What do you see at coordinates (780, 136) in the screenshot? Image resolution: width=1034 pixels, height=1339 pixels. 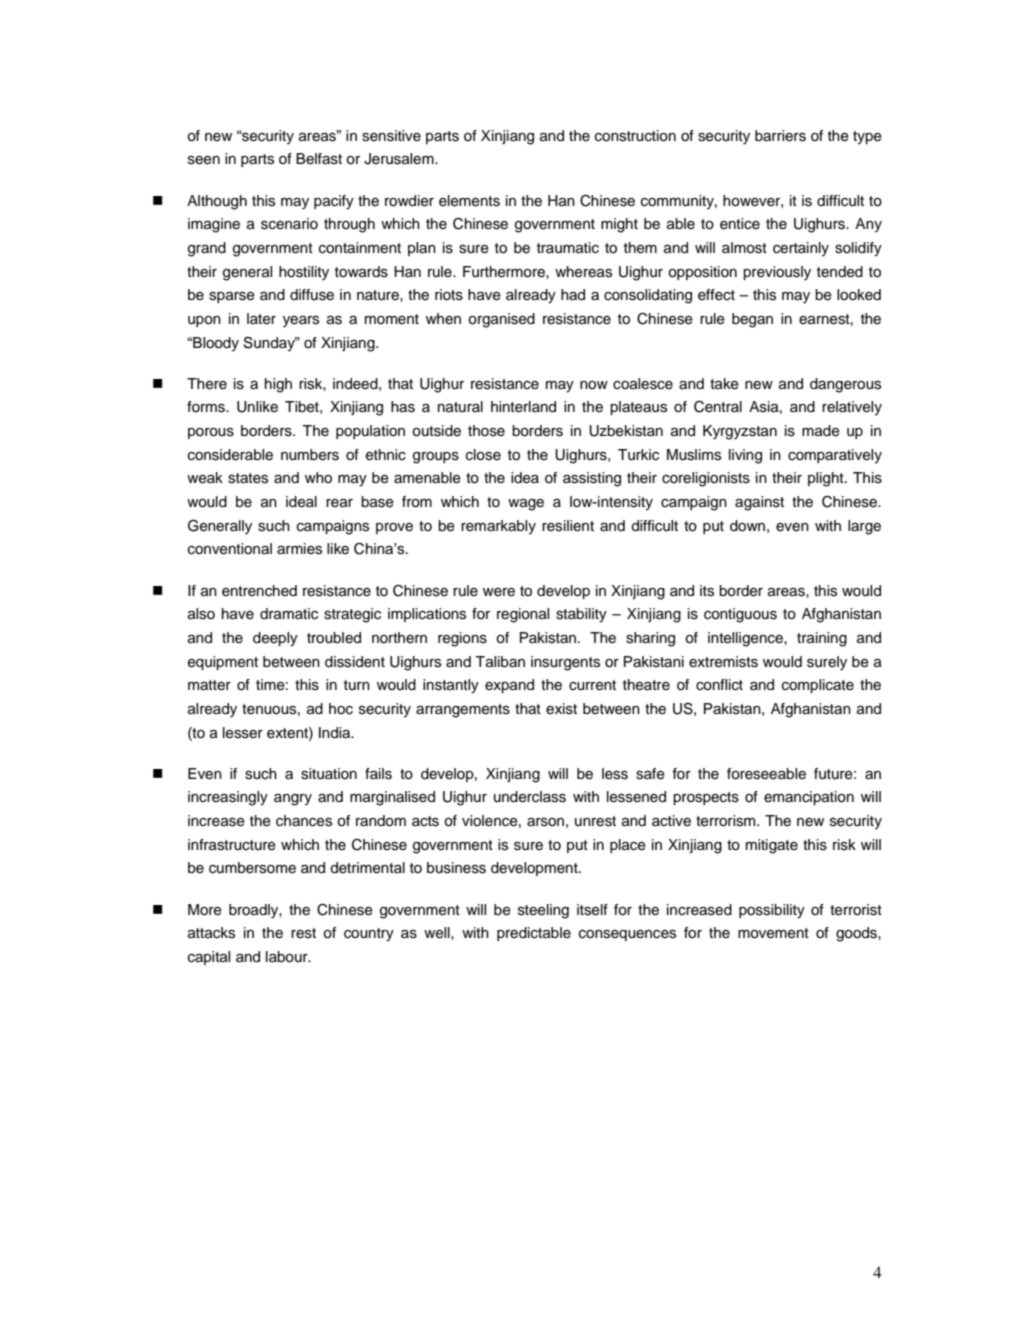 I see `barriers` at bounding box center [780, 136].
